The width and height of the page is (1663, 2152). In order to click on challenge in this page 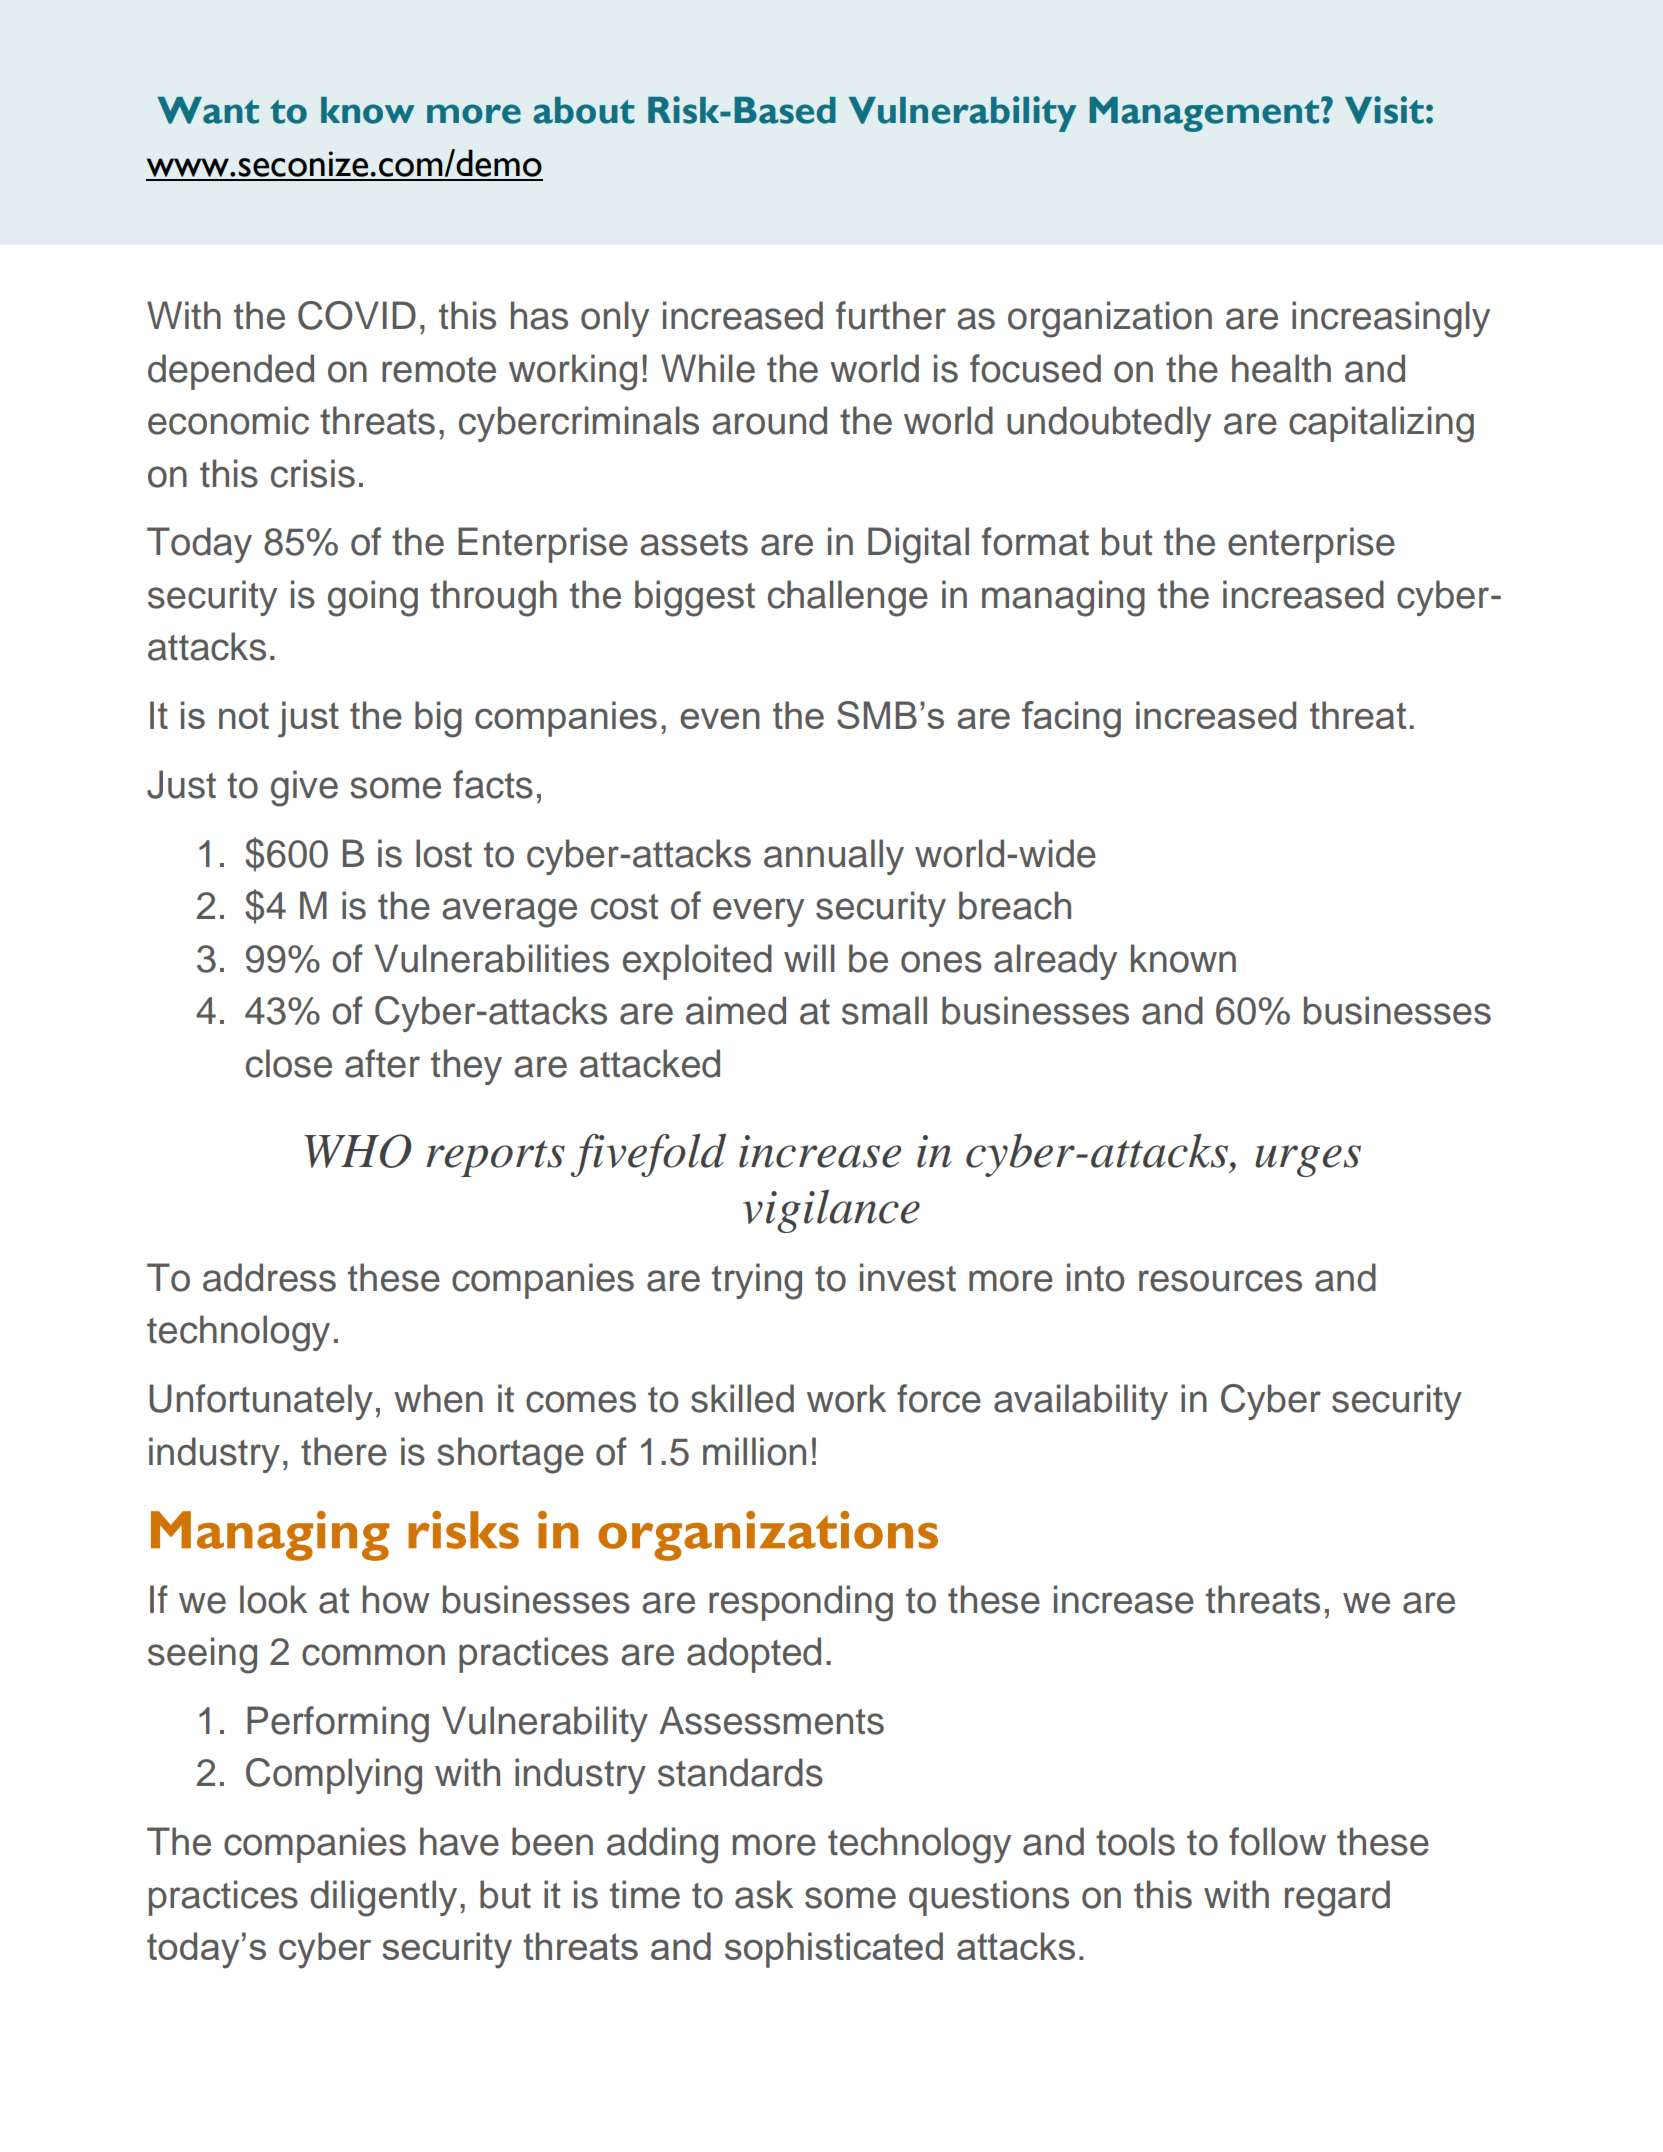, I will do `click(848, 598)`.
